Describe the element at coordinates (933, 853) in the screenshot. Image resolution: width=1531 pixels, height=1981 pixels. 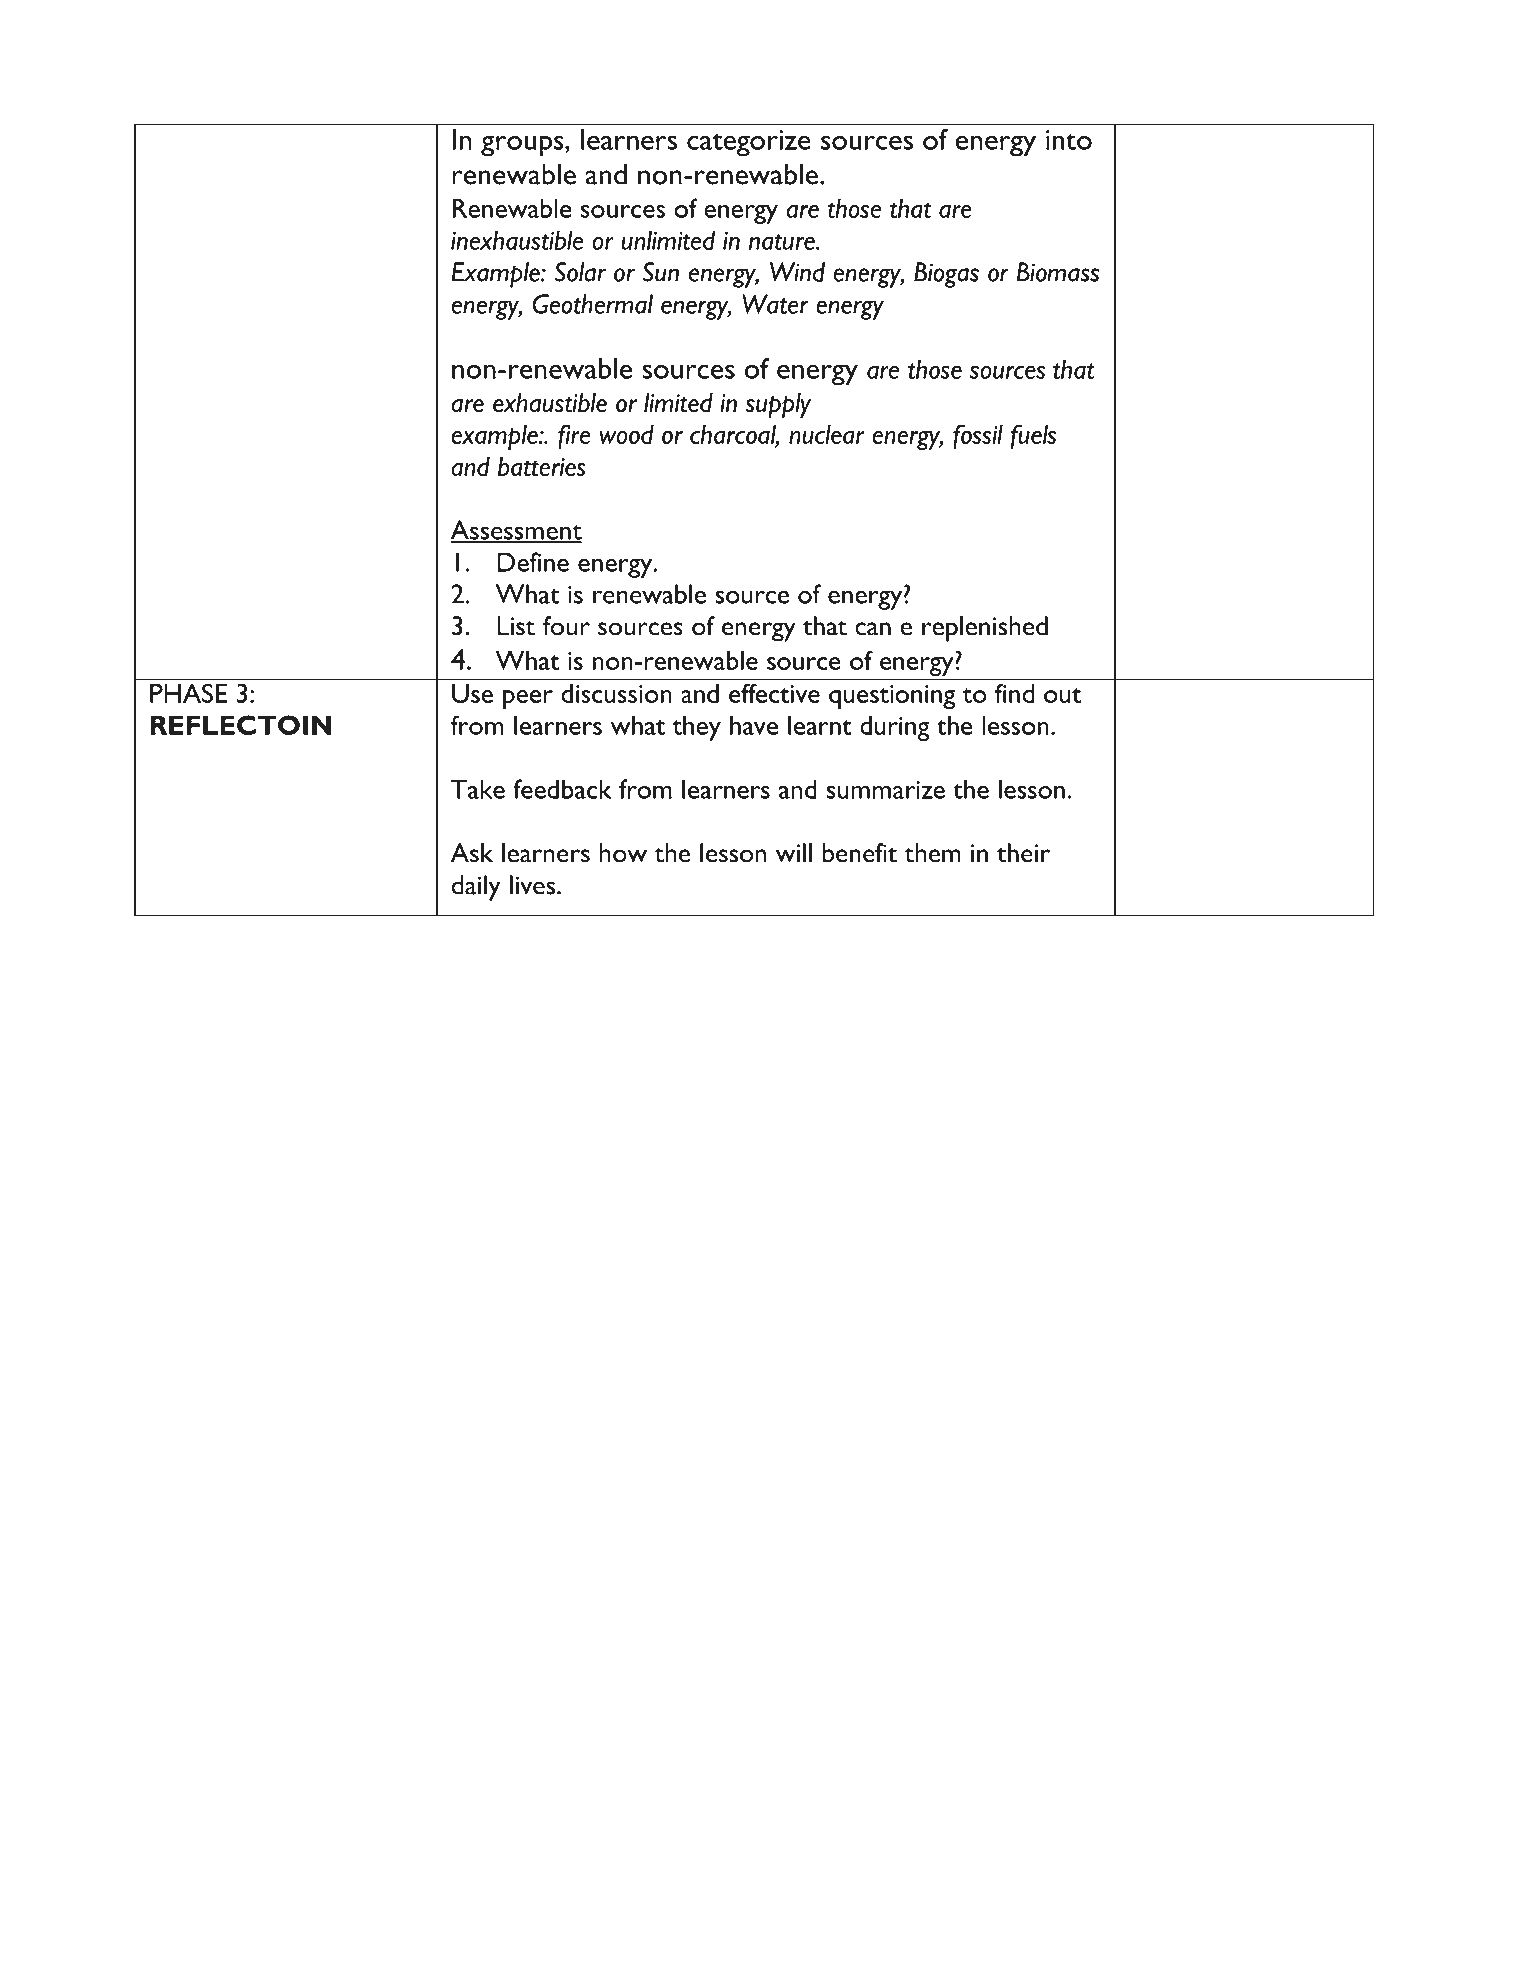
I see `them` at that location.
